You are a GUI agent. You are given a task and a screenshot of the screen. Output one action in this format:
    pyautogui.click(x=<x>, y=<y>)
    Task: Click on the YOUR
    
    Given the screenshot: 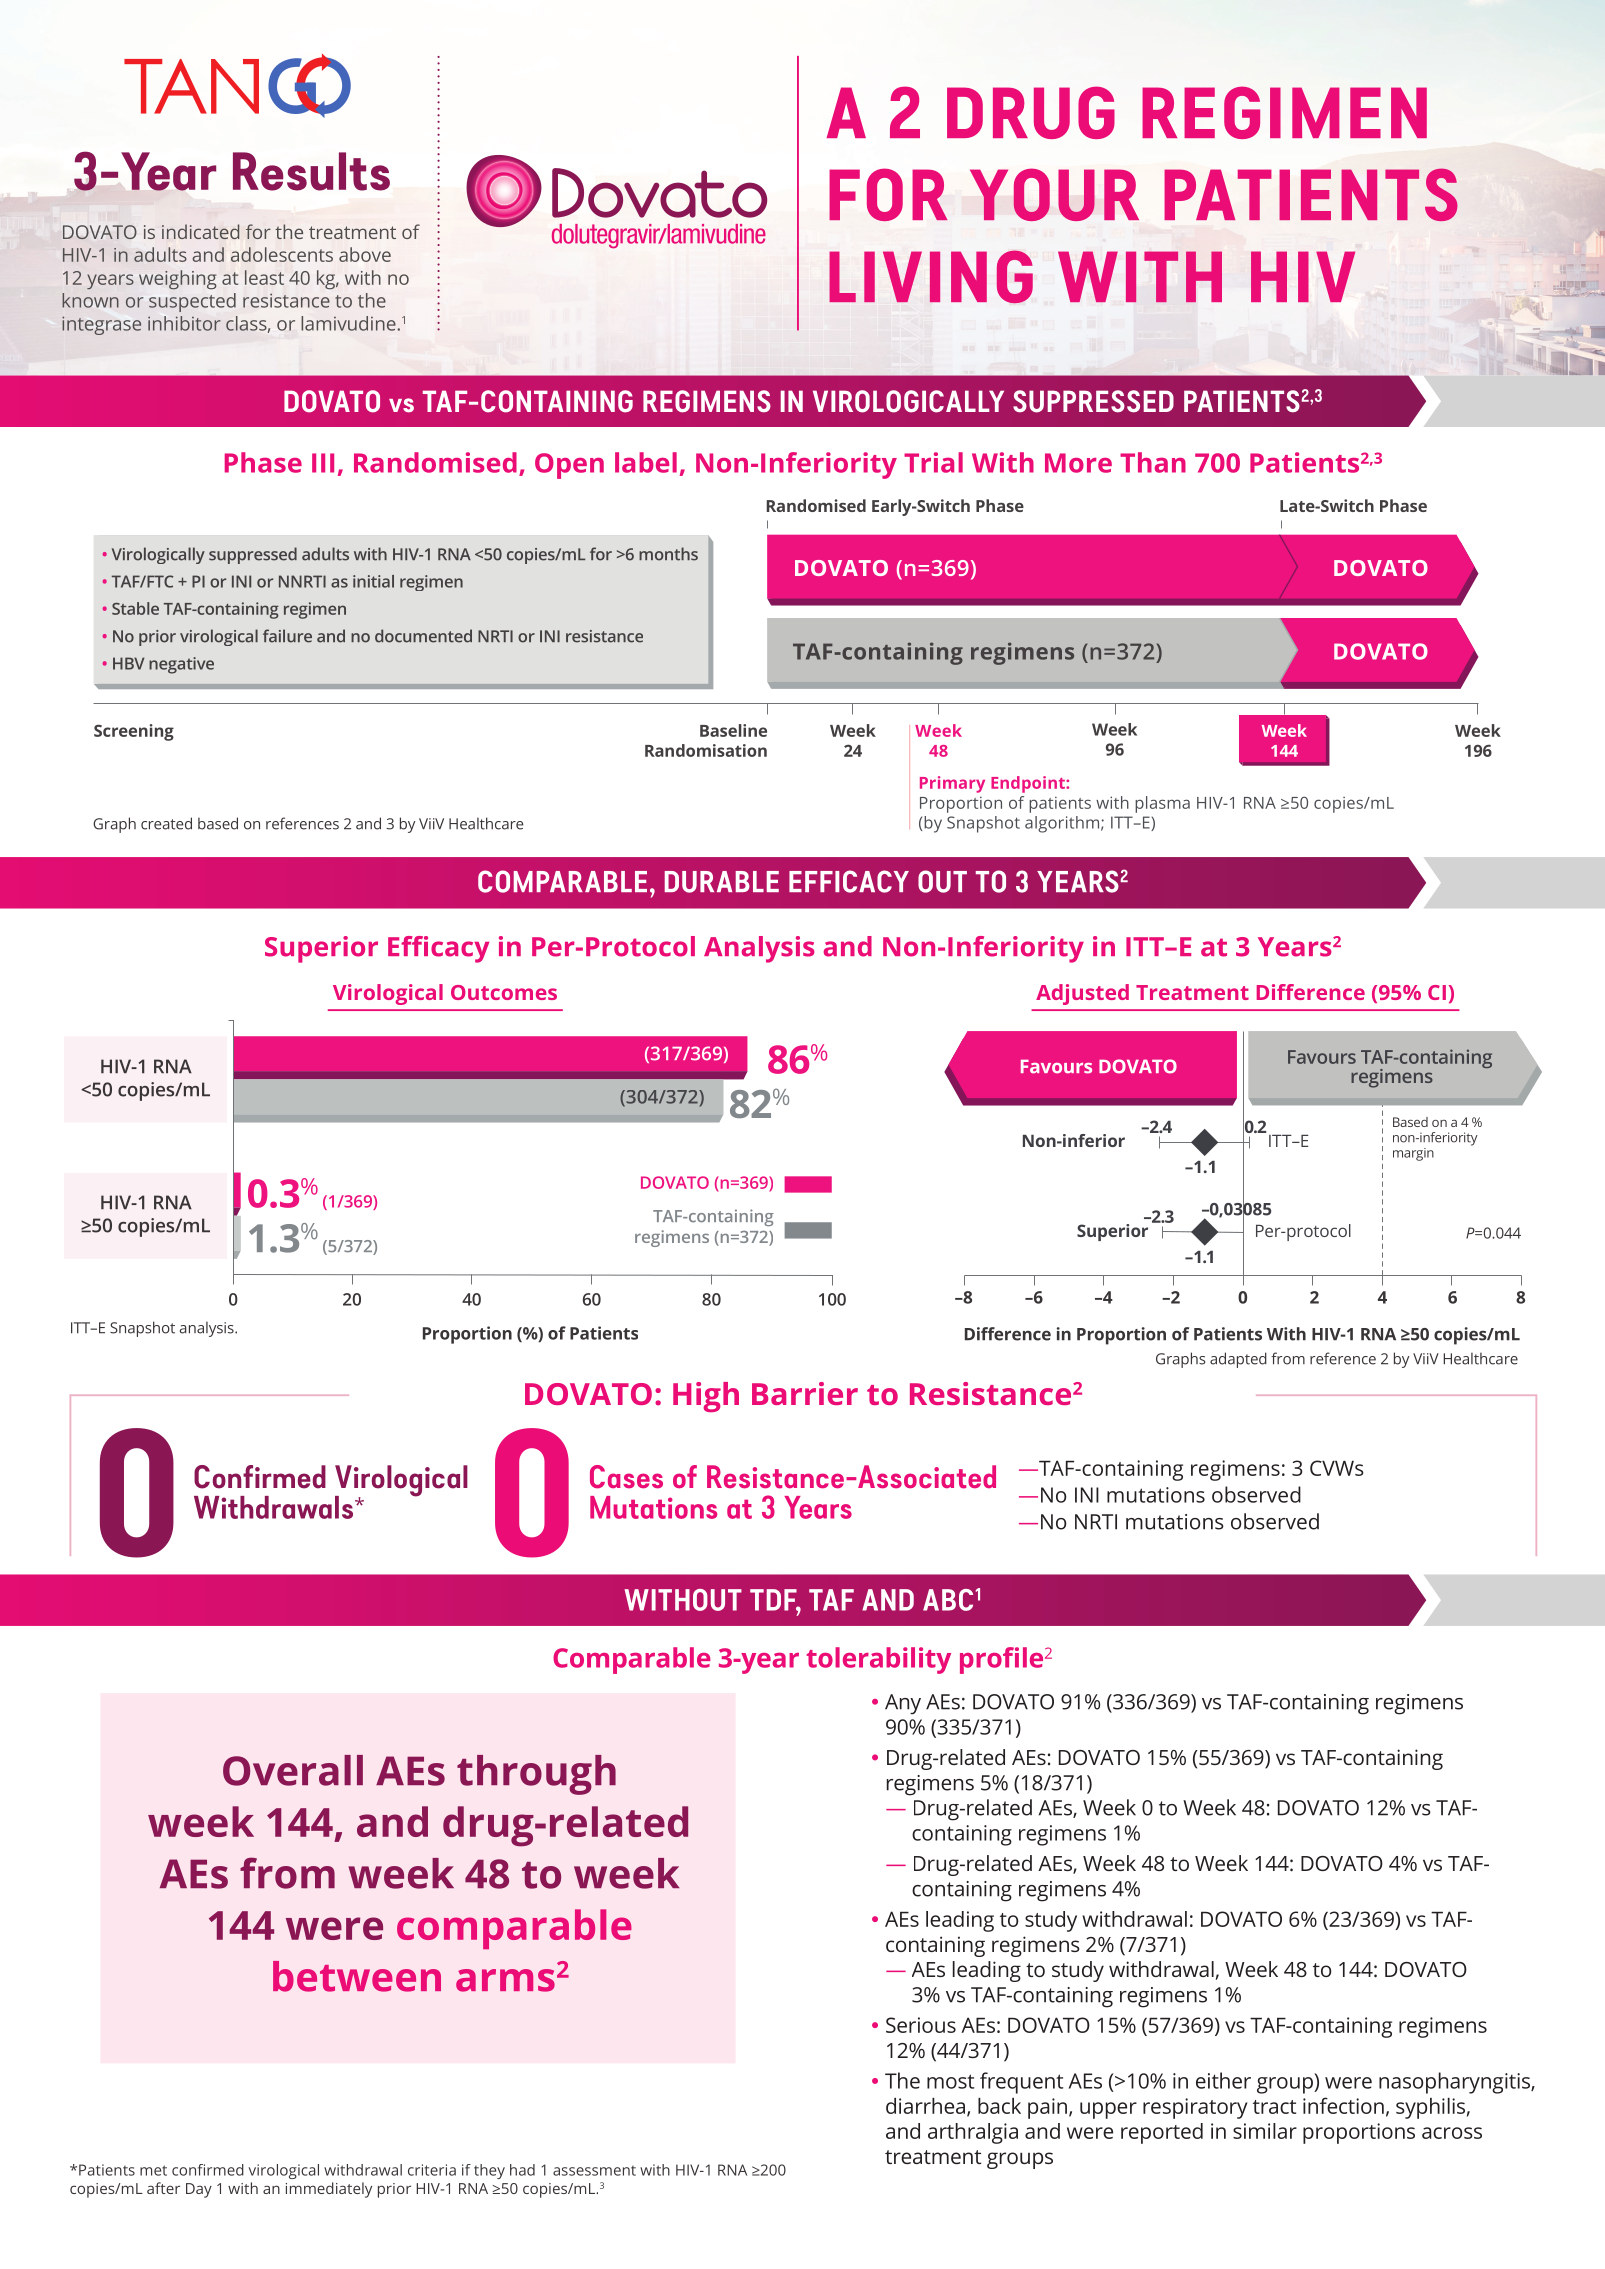 What is the action you would take?
    pyautogui.click(x=1054, y=194)
